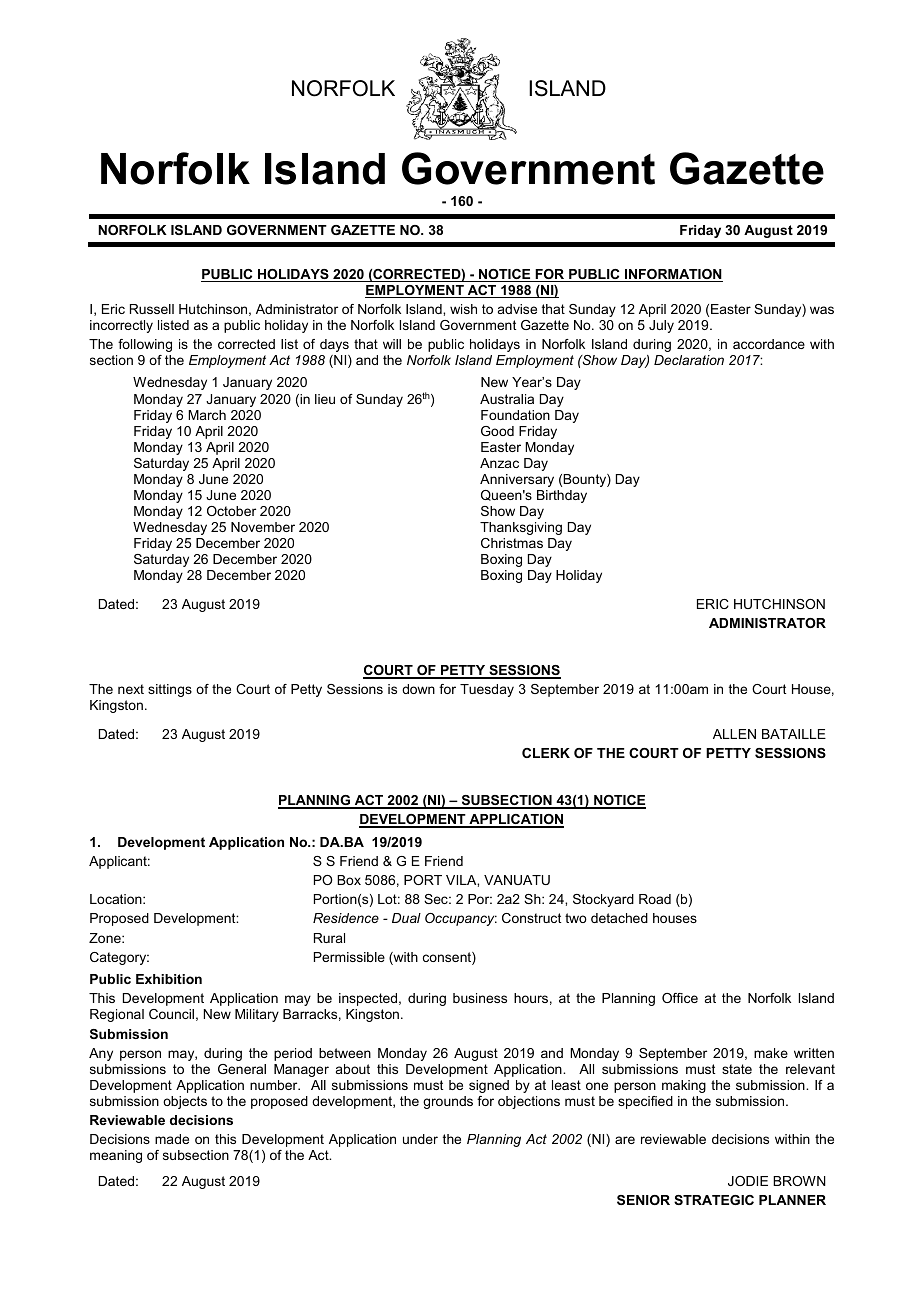 This image has width=924, height=1307. Describe the element at coordinates (734, 734) in the image. I see `ALLEN` at that location.
